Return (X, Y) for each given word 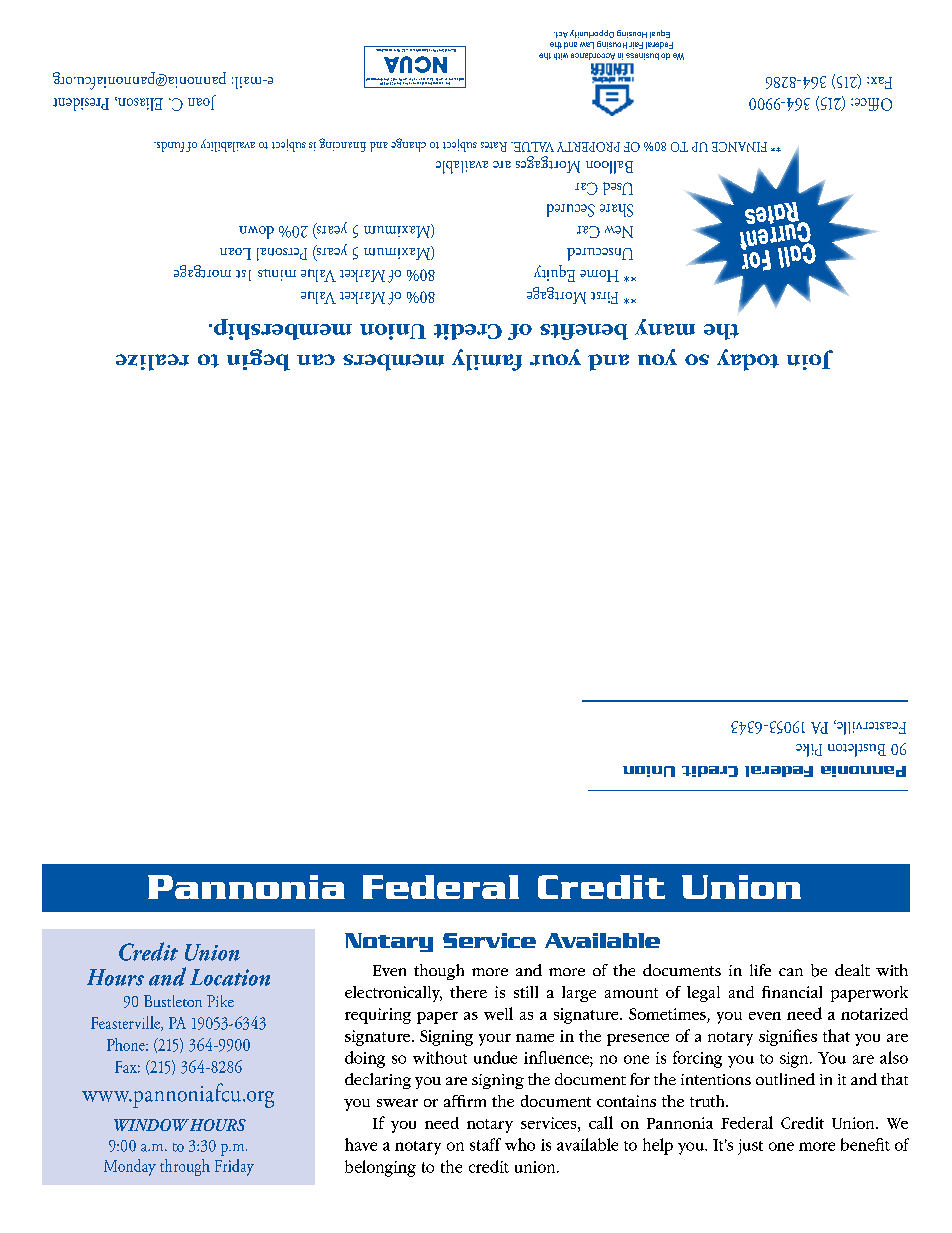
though (439, 972)
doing (365, 1059)
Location (230, 977)
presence (638, 1040)
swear (397, 1103)
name (535, 1038)
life (760, 970)
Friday (234, 1167)
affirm (465, 1101)
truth (708, 1101)
